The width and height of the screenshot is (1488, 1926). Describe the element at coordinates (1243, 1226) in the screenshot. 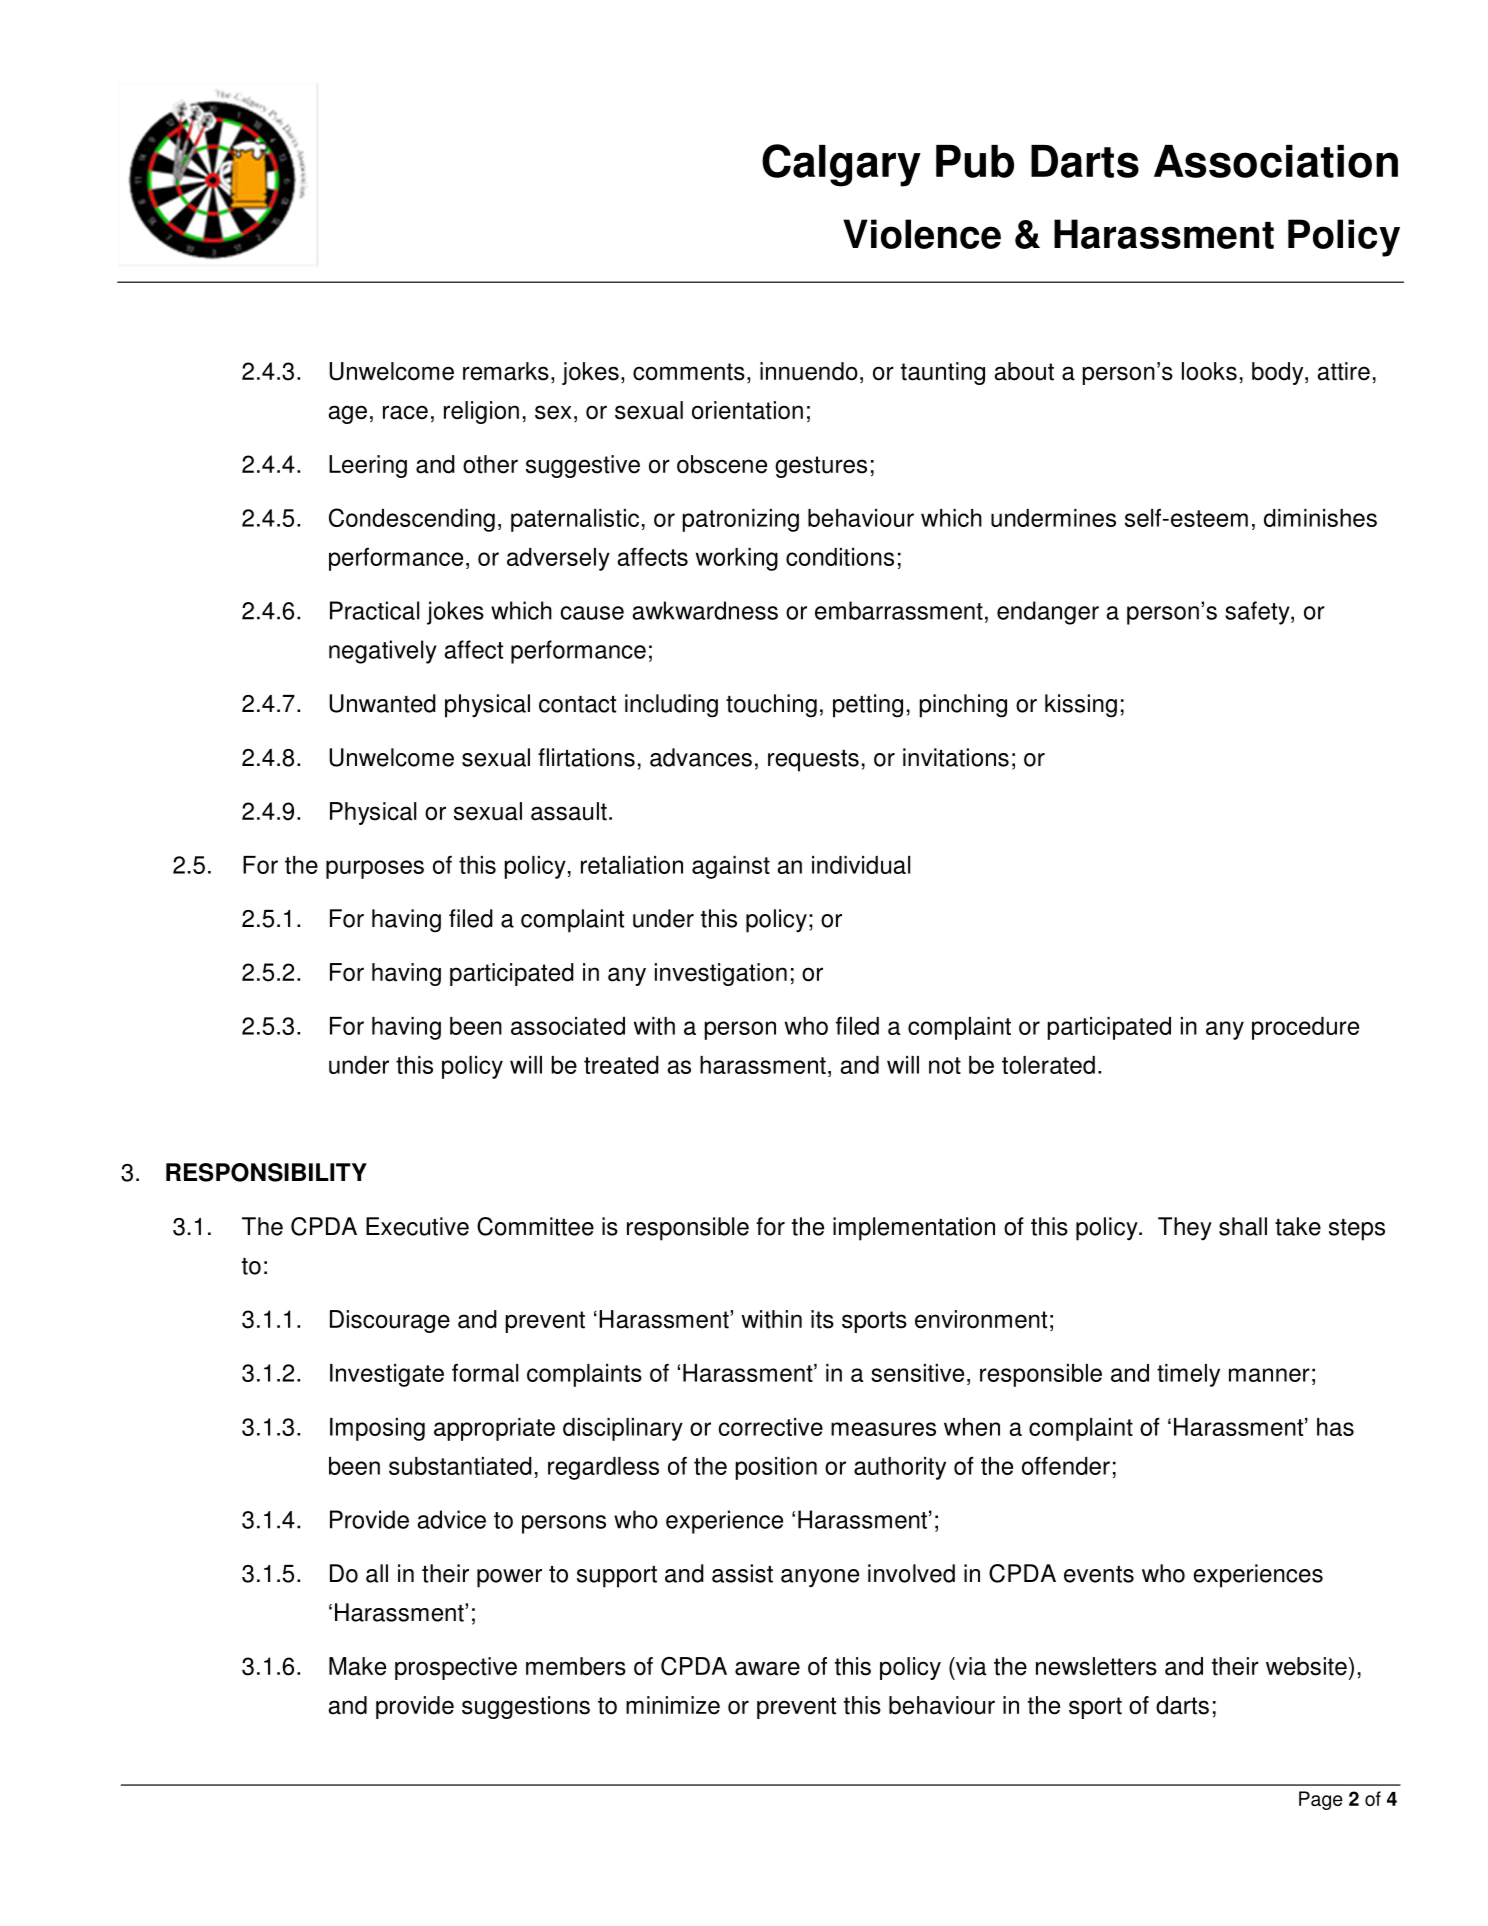

I see `shall` at that location.
